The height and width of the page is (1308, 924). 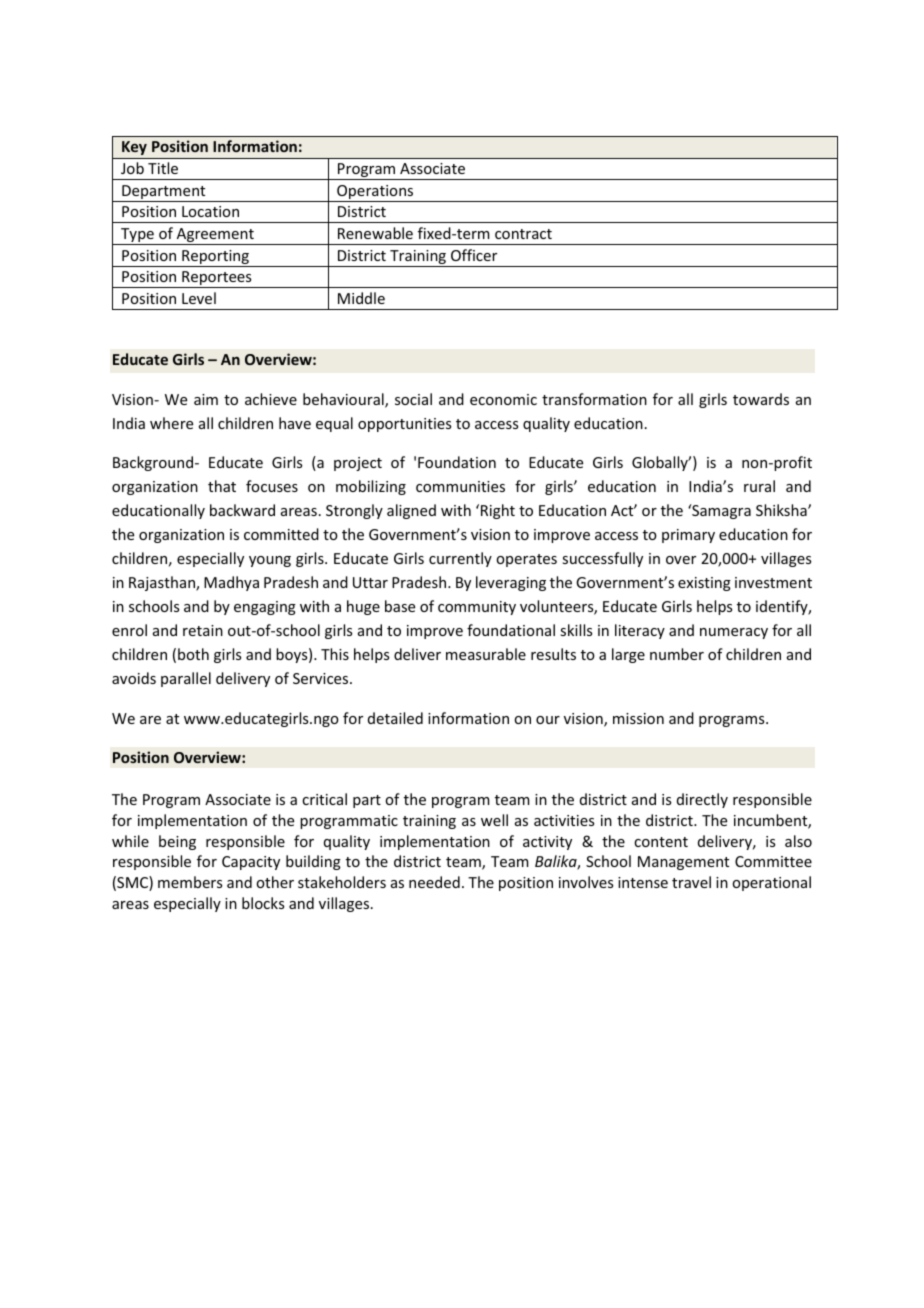 What do you see at coordinates (688, 536) in the page?
I see `primary` at bounding box center [688, 536].
